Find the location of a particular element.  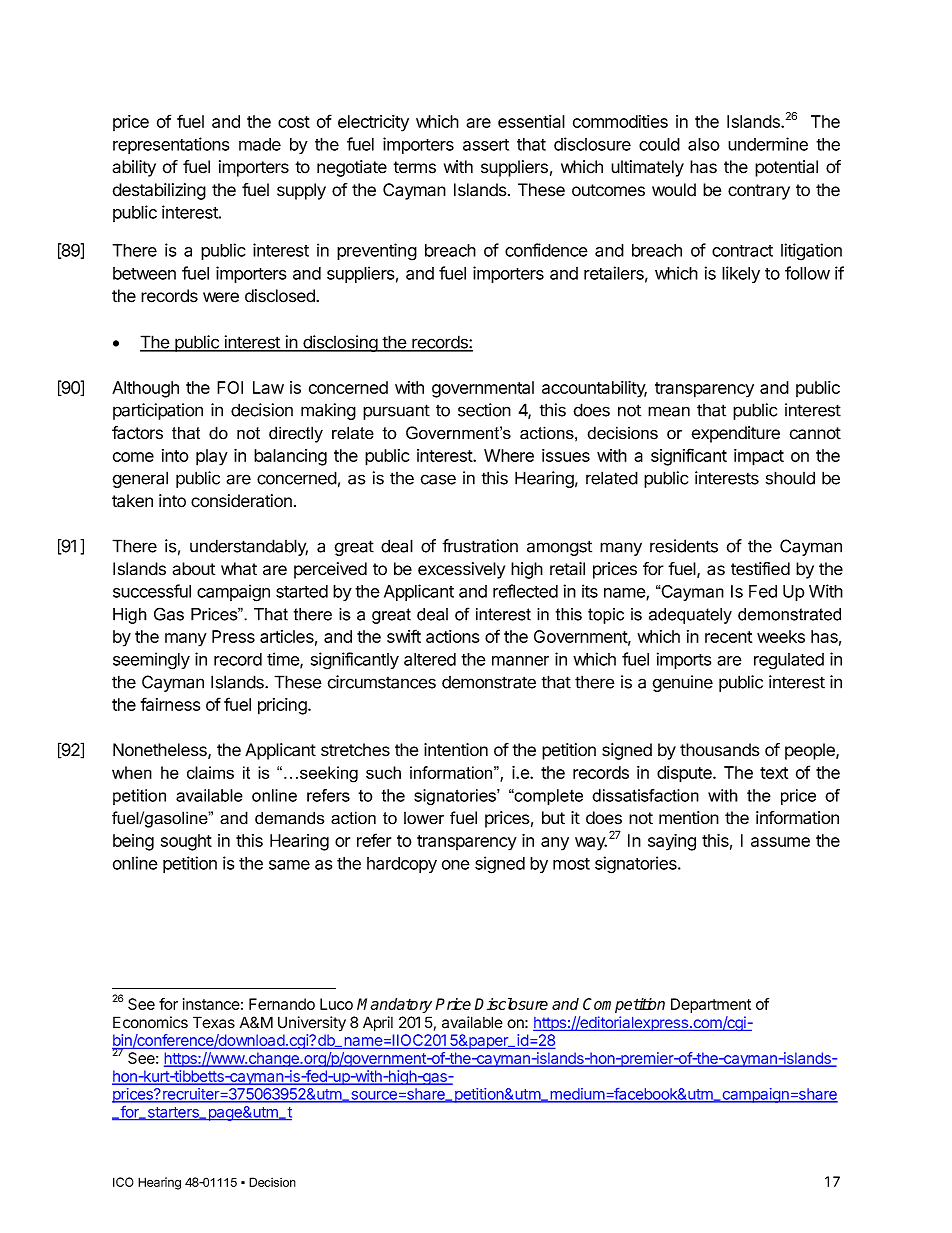

case is located at coordinates (438, 479).
